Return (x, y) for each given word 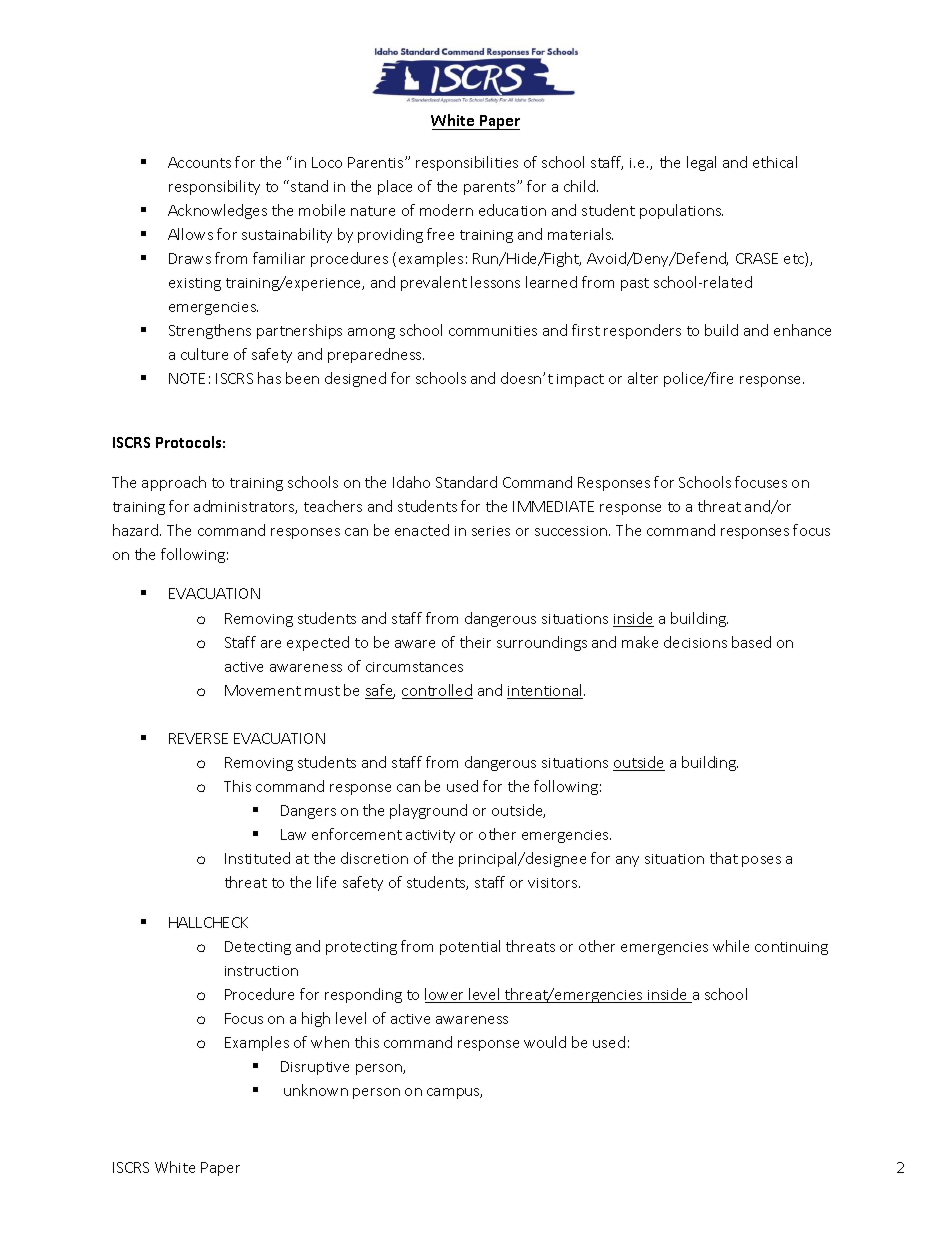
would (545, 1042)
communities (493, 331)
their (475, 642)
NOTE (187, 378)
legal (701, 163)
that (724, 858)
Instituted (257, 858)
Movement (263, 690)
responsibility (214, 187)
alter (643, 378)
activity (430, 836)
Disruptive (315, 1068)
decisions (695, 642)
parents (491, 188)
